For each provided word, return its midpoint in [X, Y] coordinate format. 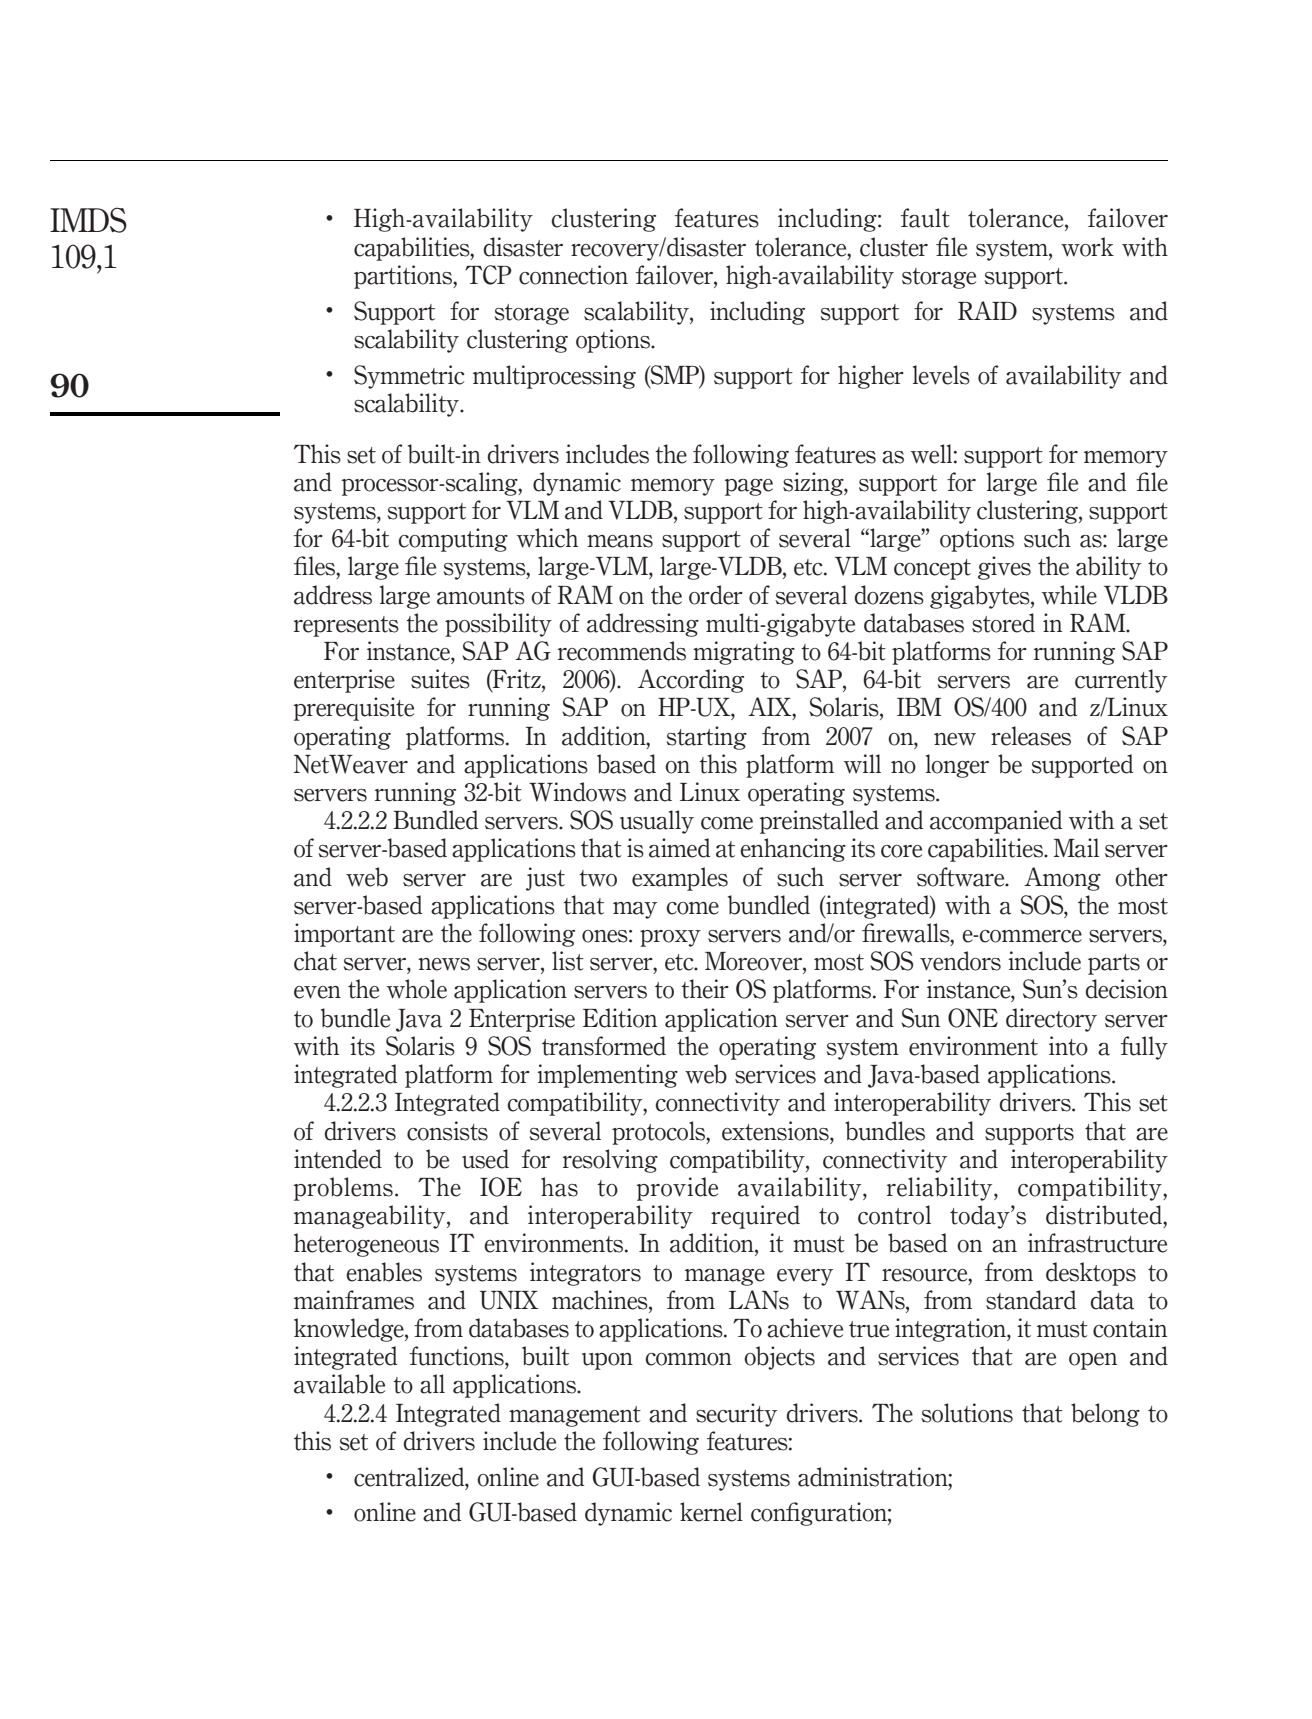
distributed [1105, 1215]
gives [1004, 568]
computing [453, 540]
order [716, 595]
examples [680, 879]
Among [1062, 879]
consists [447, 1131]
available [339, 1384]
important [344, 935]
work [1087, 247]
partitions [404, 277]
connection [573, 275]
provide [677, 1189]
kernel [711, 1512]
